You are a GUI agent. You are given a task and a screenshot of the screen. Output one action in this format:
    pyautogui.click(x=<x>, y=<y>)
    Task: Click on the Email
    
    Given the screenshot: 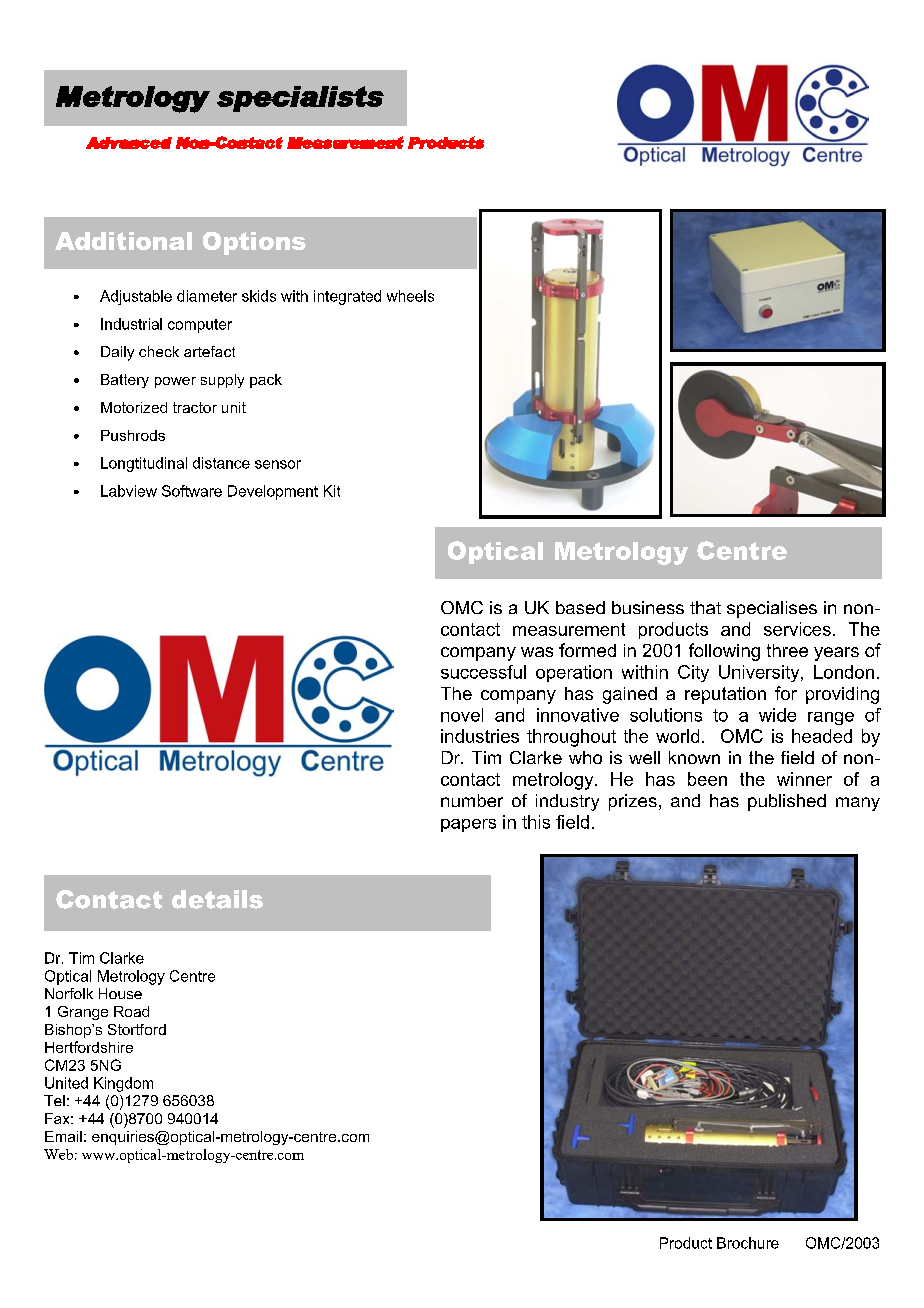 What is the action you would take?
    pyautogui.click(x=63, y=1136)
